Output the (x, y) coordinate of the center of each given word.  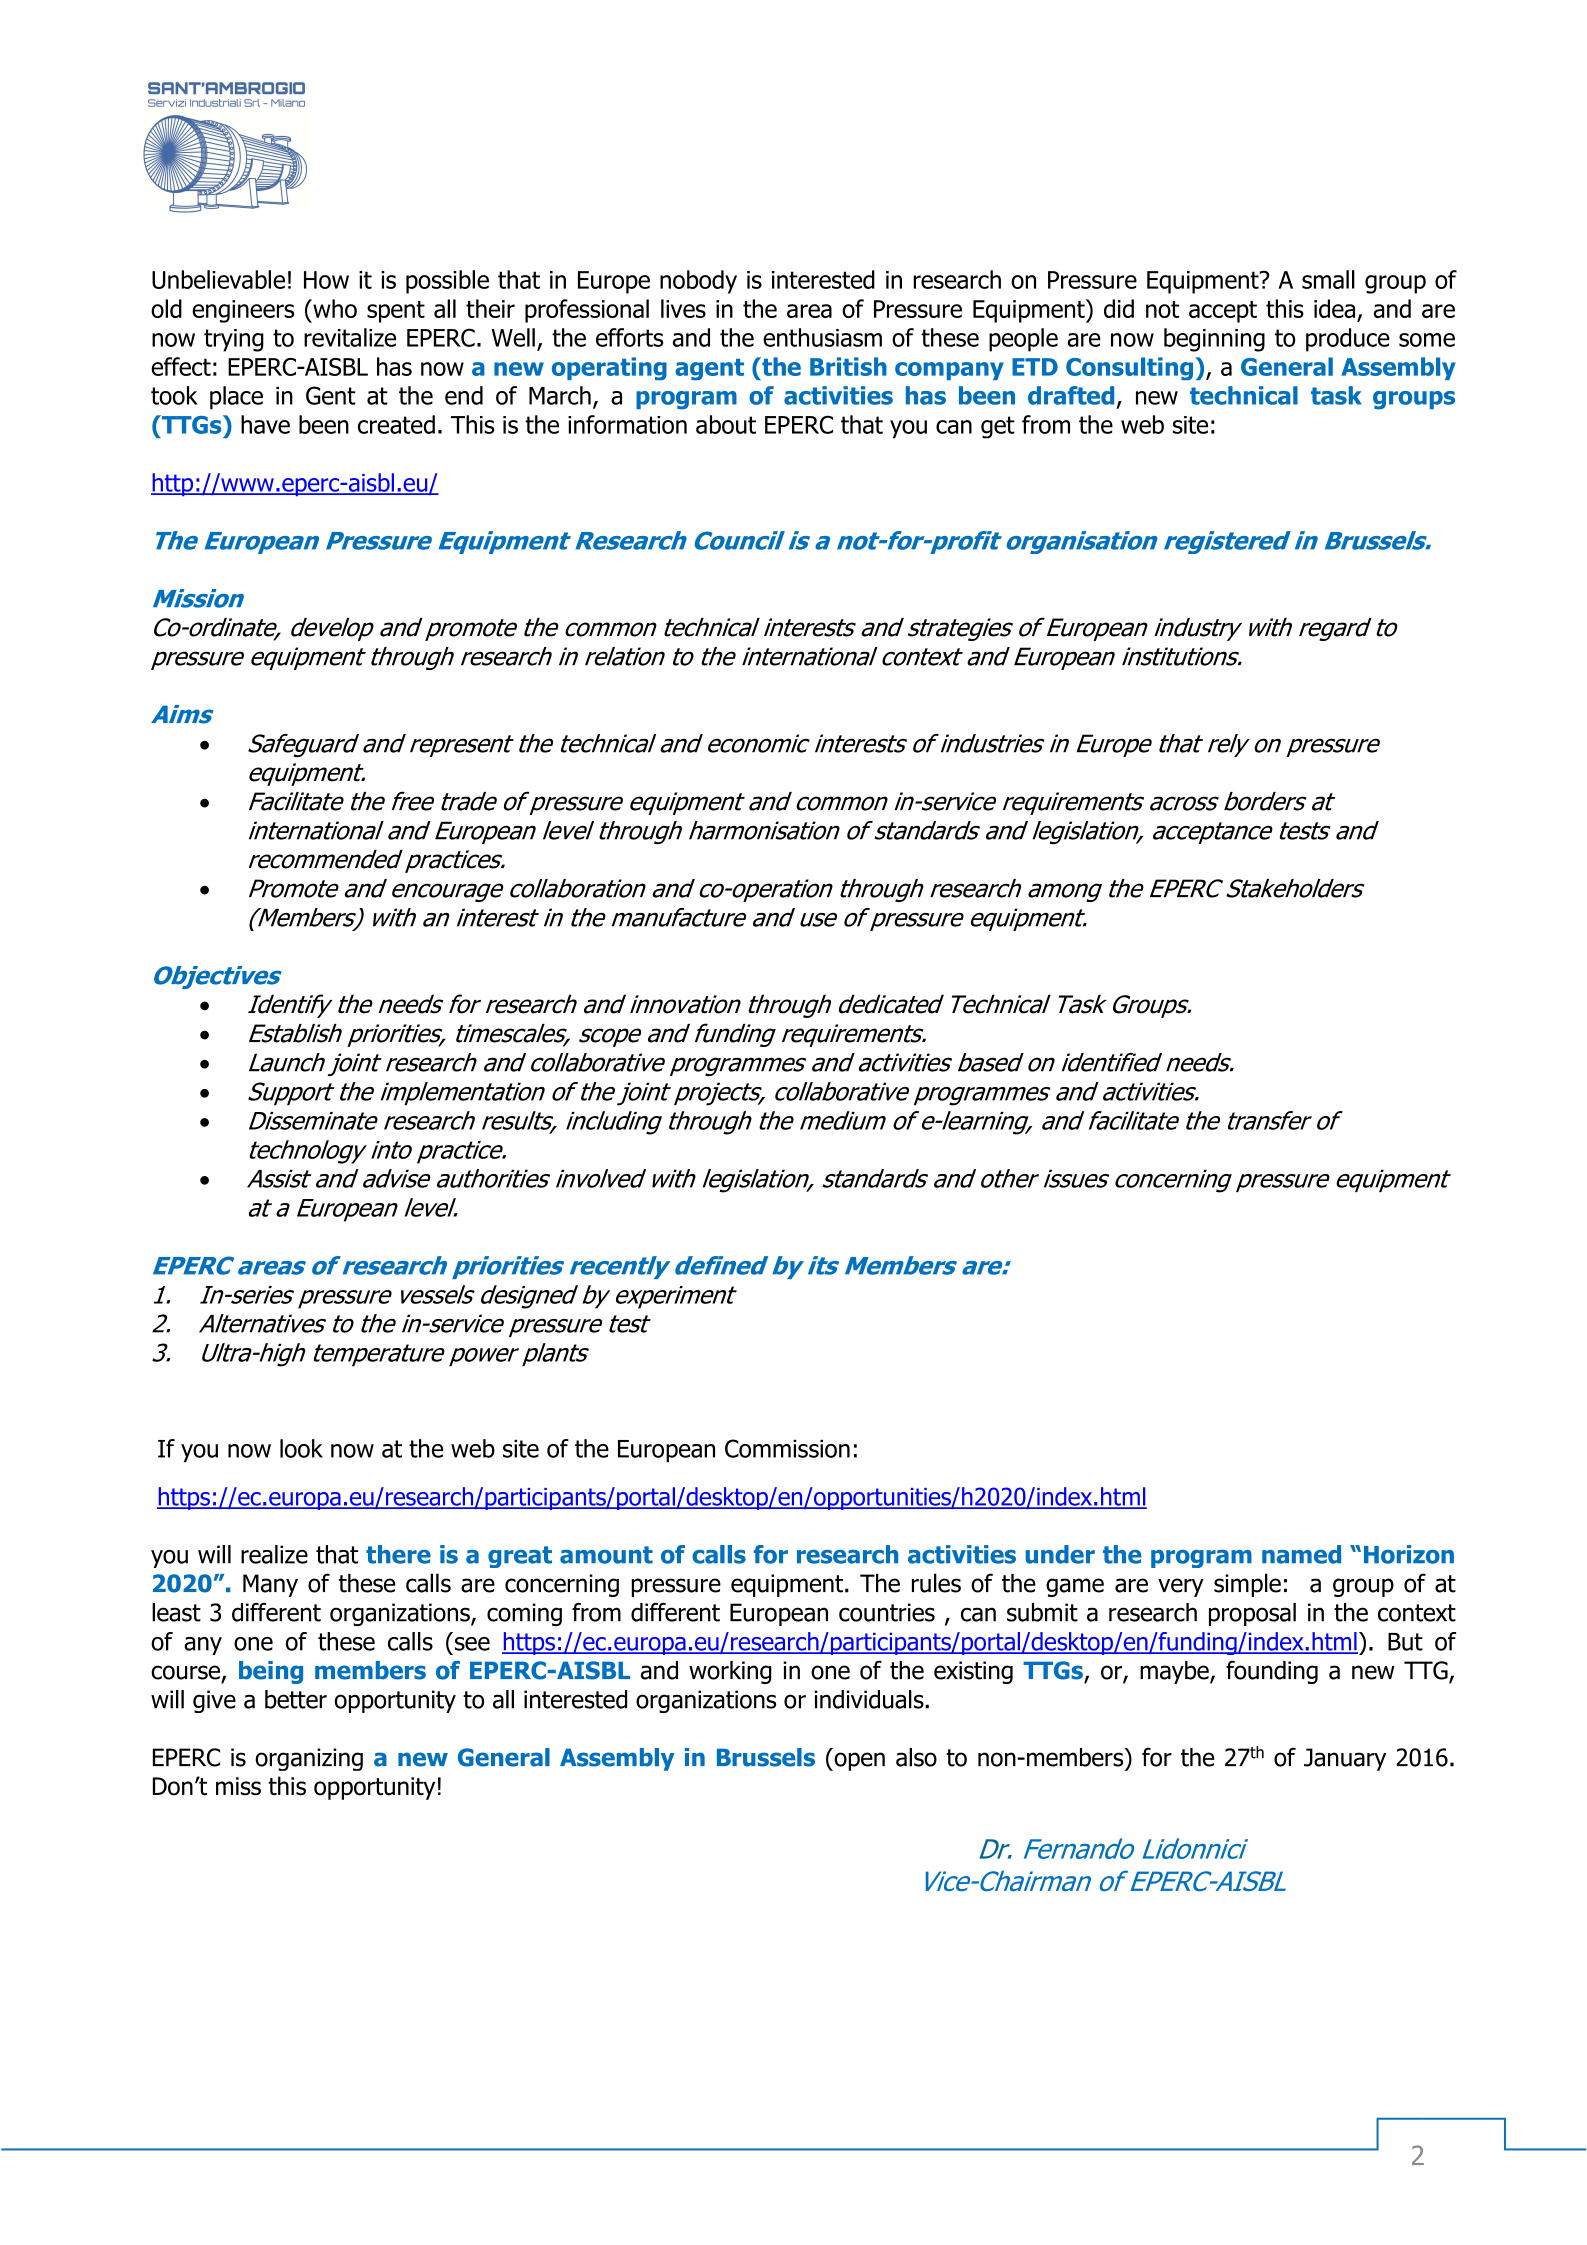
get (998, 427)
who (334, 308)
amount (606, 1555)
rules (936, 1583)
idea (1336, 310)
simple (1247, 1585)
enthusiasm (822, 337)
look (301, 1448)
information (627, 424)
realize (274, 1554)
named (1301, 1554)
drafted (1071, 395)
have (265, 424)
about (726, 424)
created (396, 424)
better (296, 1699)
